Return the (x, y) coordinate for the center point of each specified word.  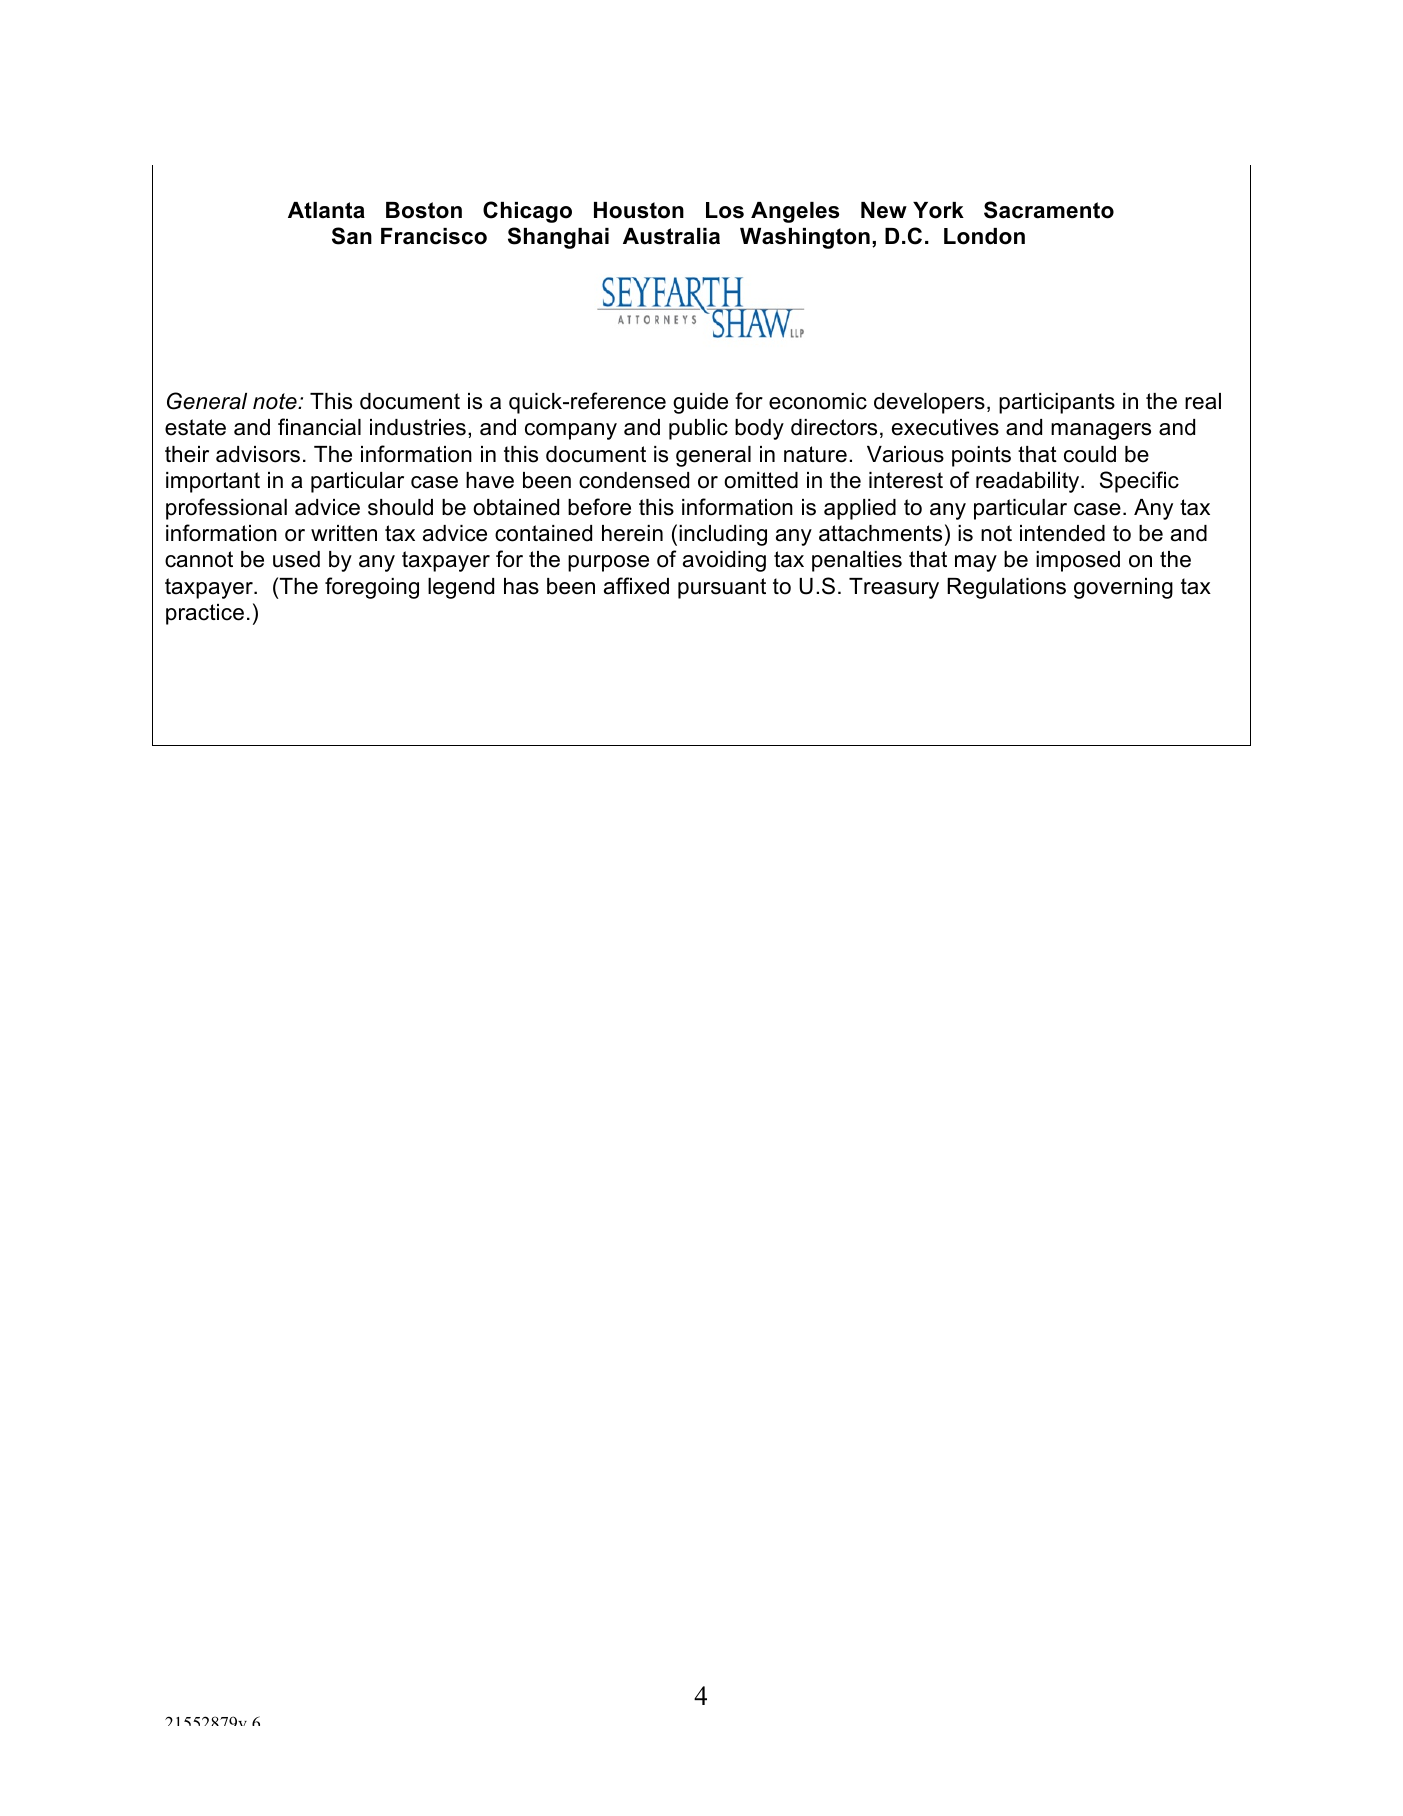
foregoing (372, 588)
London (984, 236)
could (1090, 454)
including (723, 535)
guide (700, 403)
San (352, 236)
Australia (671, 236)
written (344, 533)
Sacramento (1049, 210)
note (276, 401)
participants (1057, 403)
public (698, 429)
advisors (258, 454)
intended (1062, 533)
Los (725, 210)
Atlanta (326, 210)
